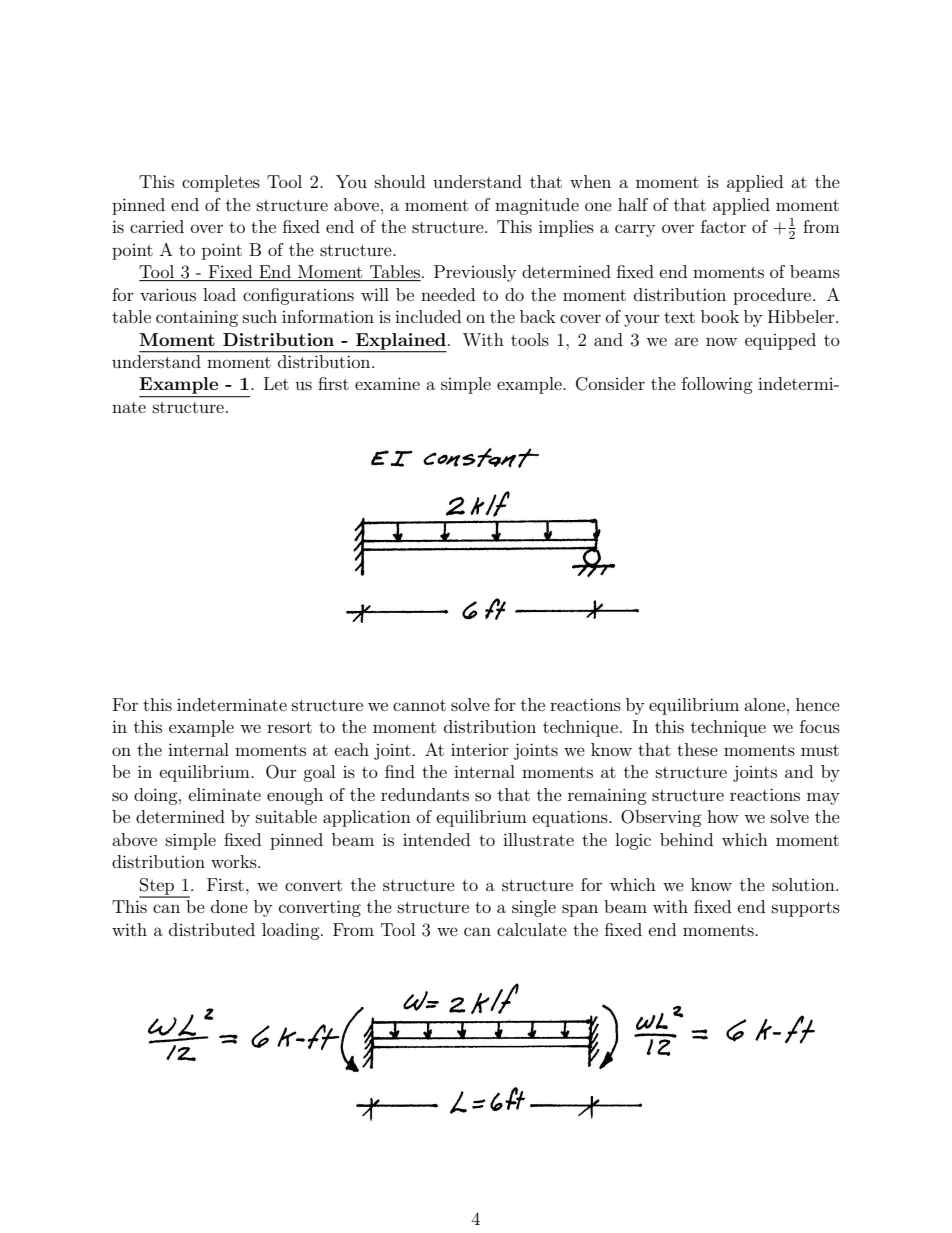  What do you see at coordinates (723, 226) in the screenshot?
I see `factor` at bounding box center [723, 226].
